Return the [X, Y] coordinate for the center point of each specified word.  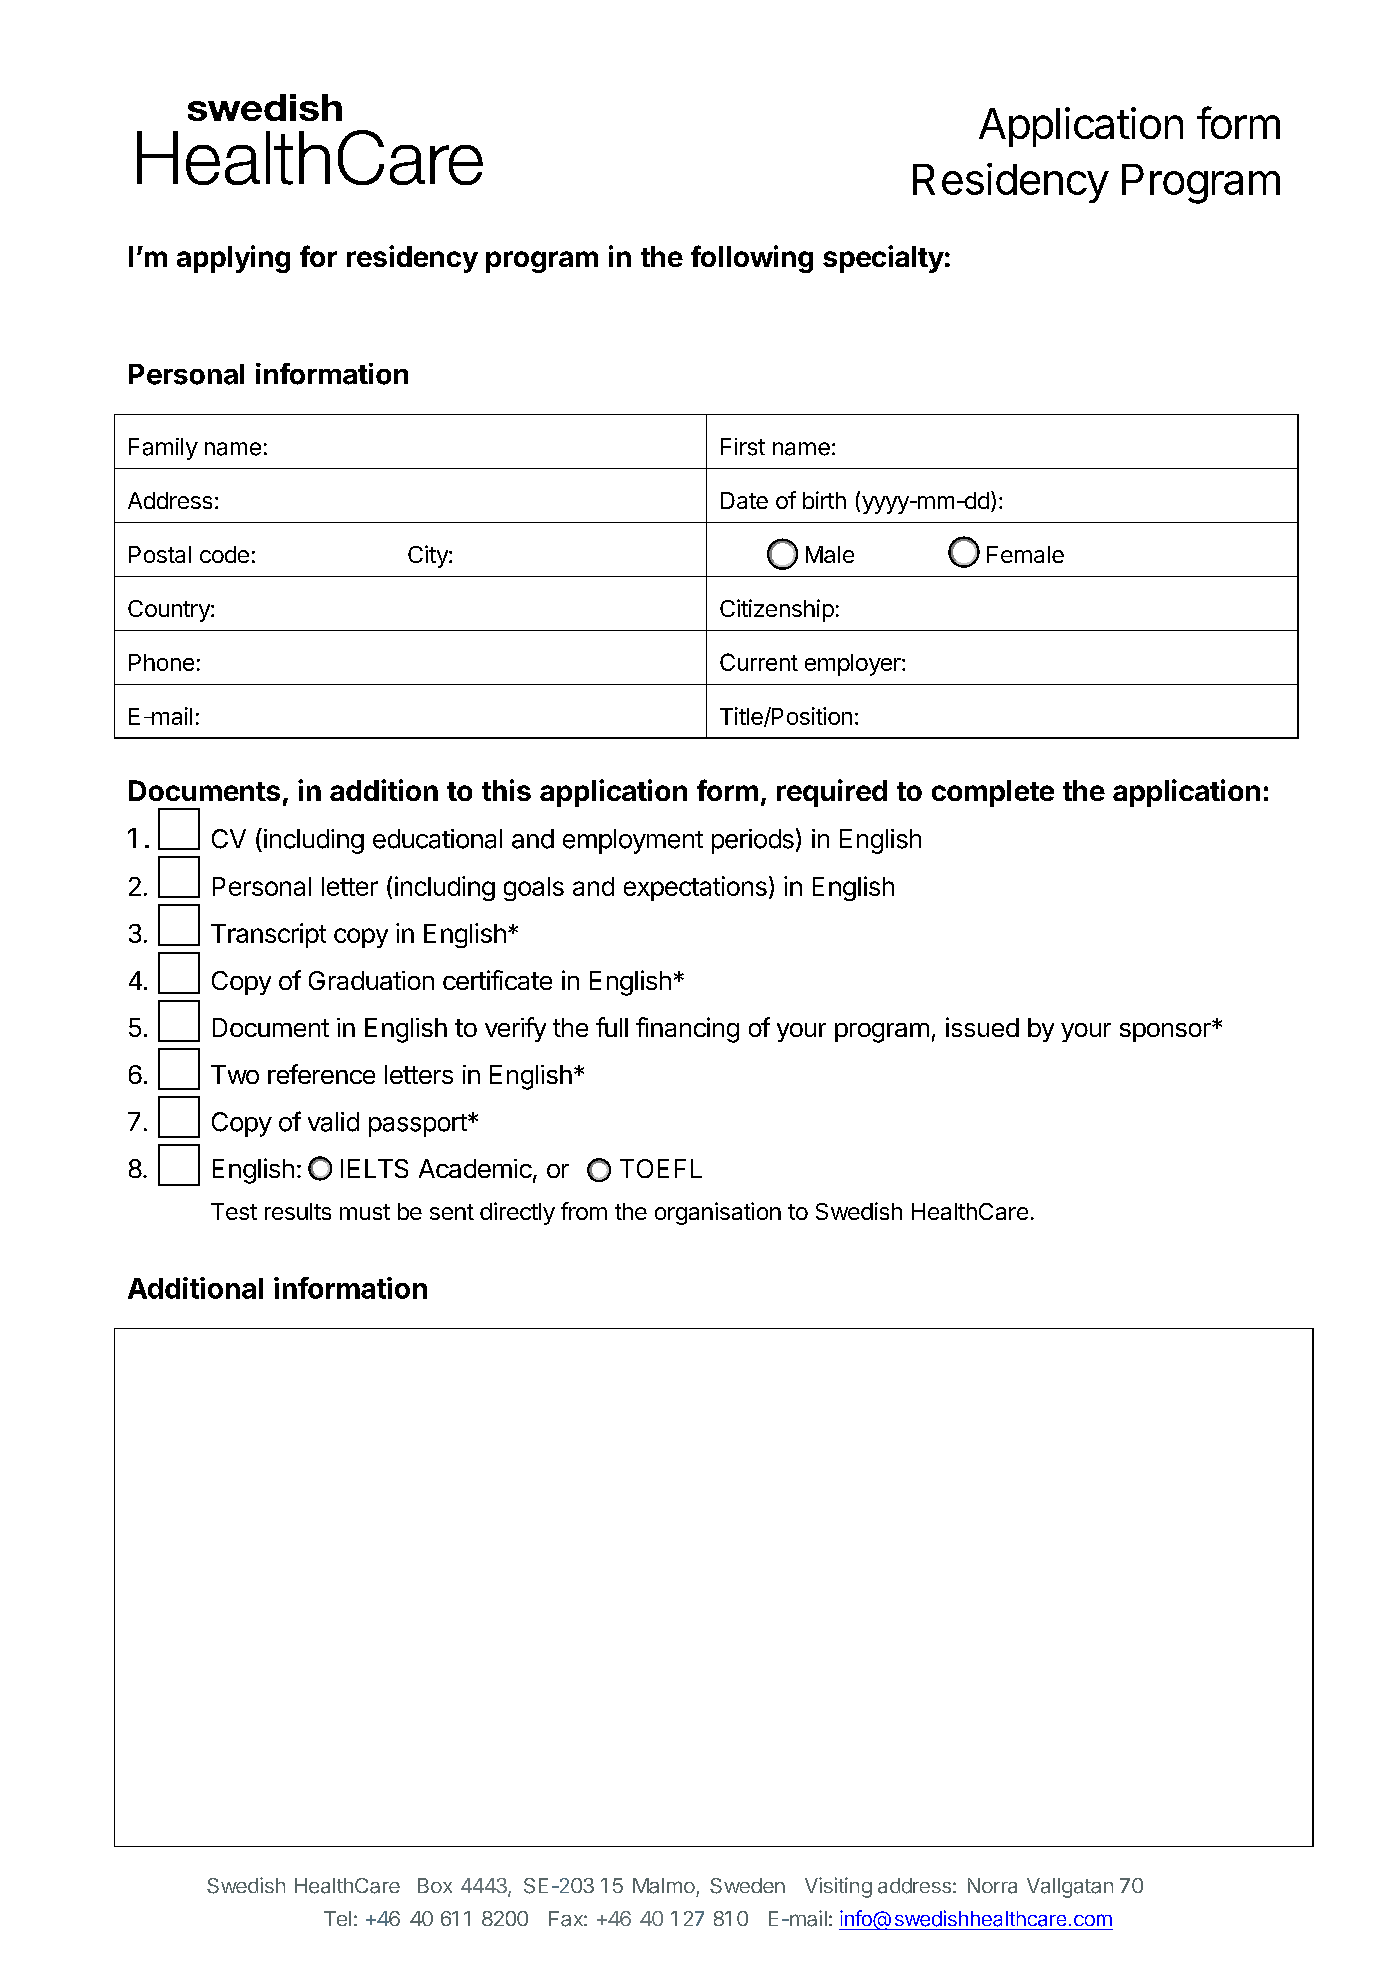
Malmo [664, 1886]
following [752, 259]
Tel [337, 1918]
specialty [883, 259]
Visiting [838, 1887]
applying [233, 259]
